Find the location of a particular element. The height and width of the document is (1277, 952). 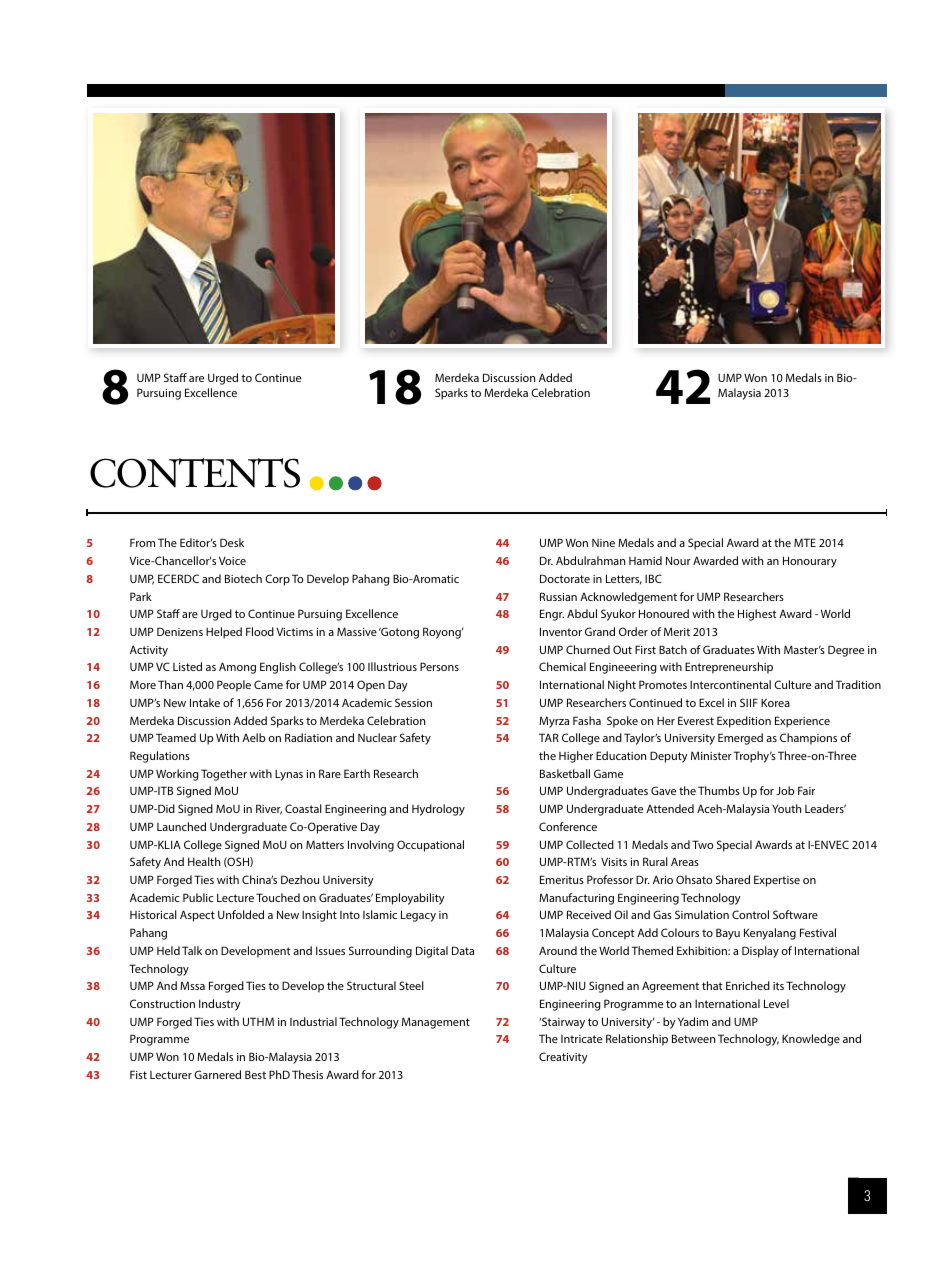

Mte is located at coordinates (805, 542).
